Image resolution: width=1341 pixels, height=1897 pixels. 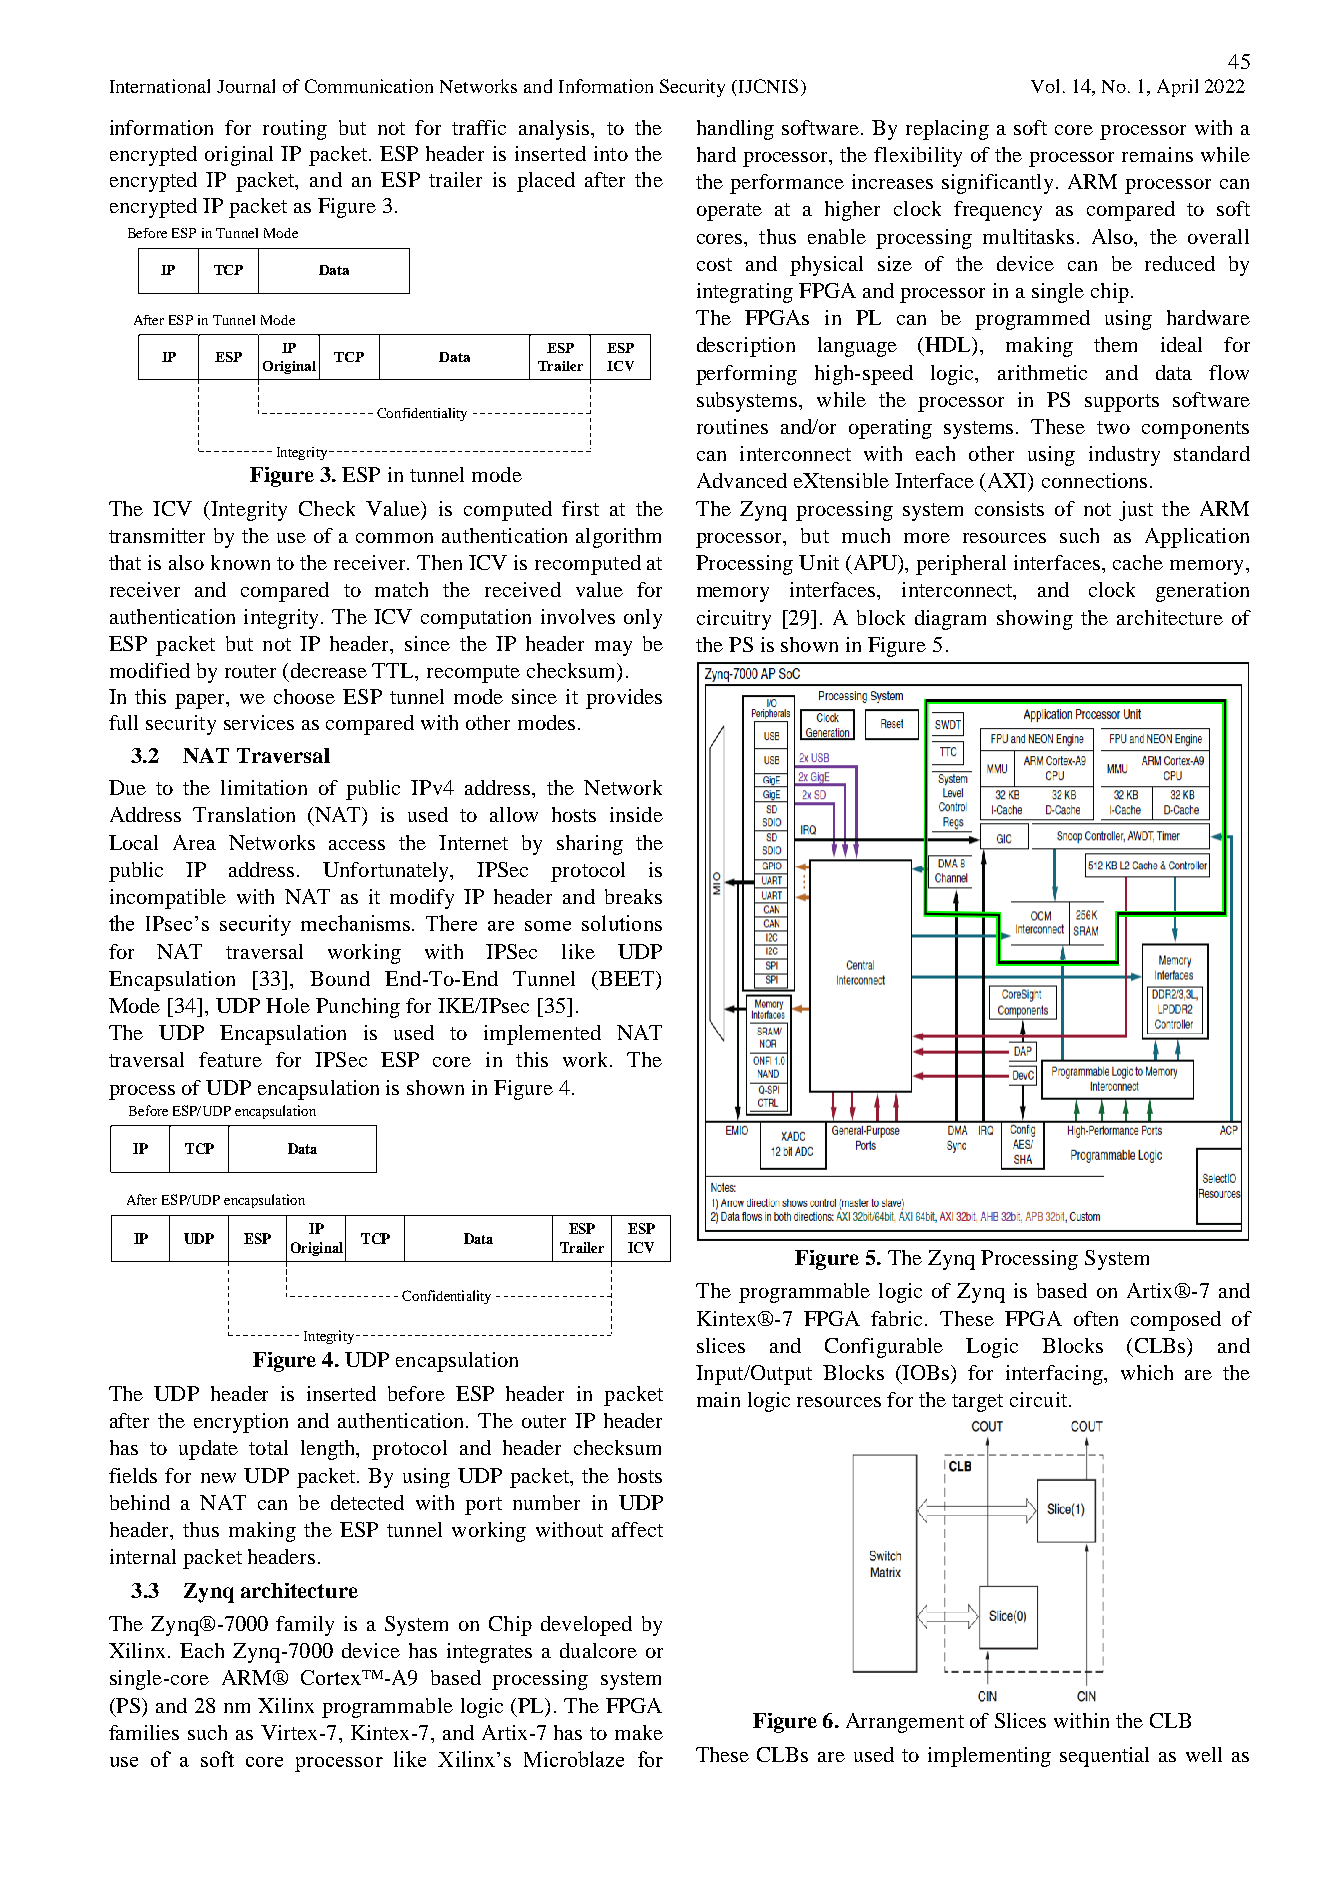 What do you see at coordinates (144, 1732) in the screenshot?
I see `families` at bounding box center [144, 1732].
